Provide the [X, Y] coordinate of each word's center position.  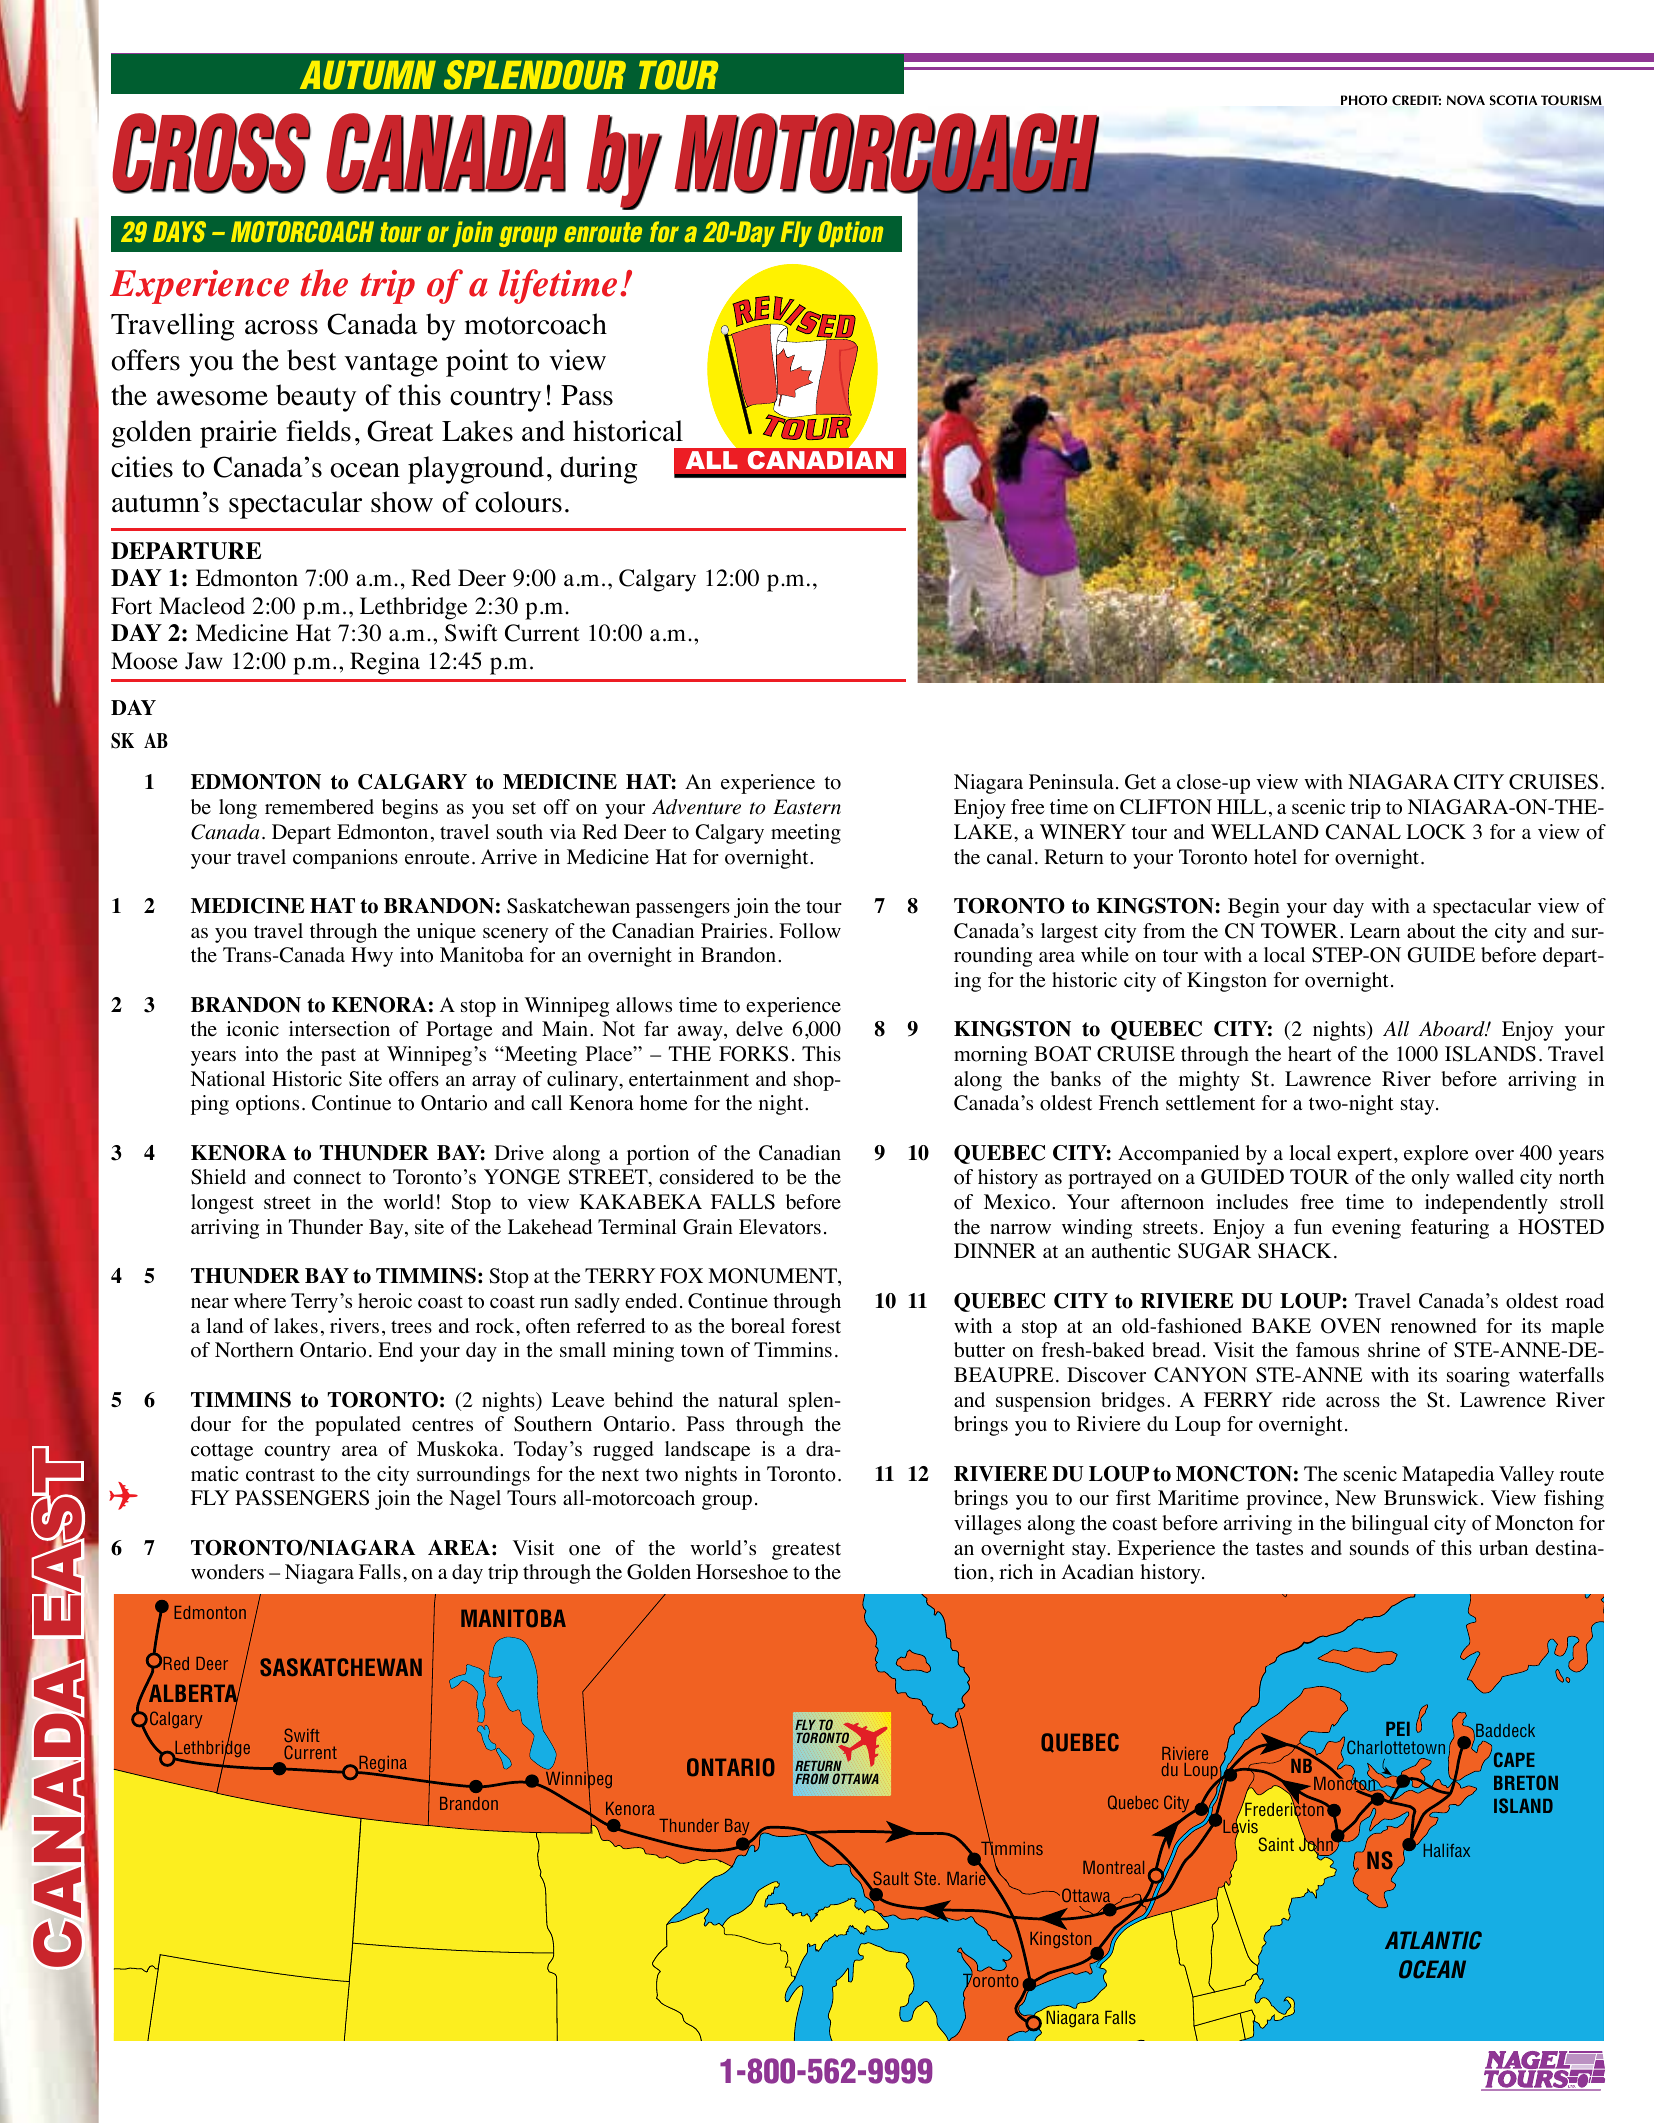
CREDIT [1416, 100]
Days [179, 232]
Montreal [1113, 1867]
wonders [227, 1572]
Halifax [1447, 1850]
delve [759, 1029]
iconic [252, 1029]
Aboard [1453, 1029]
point [477, 363]
